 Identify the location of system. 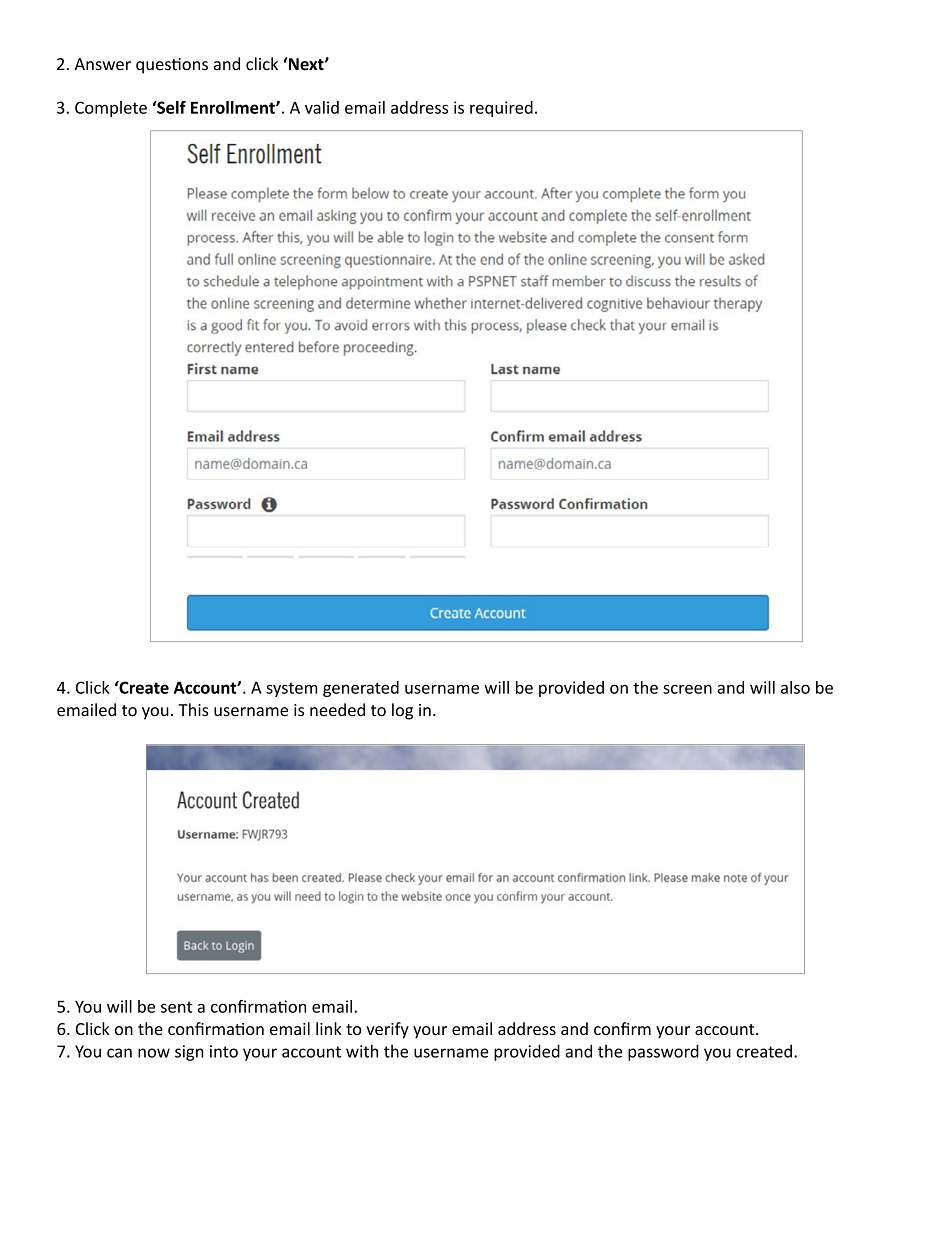
(291, 689).
